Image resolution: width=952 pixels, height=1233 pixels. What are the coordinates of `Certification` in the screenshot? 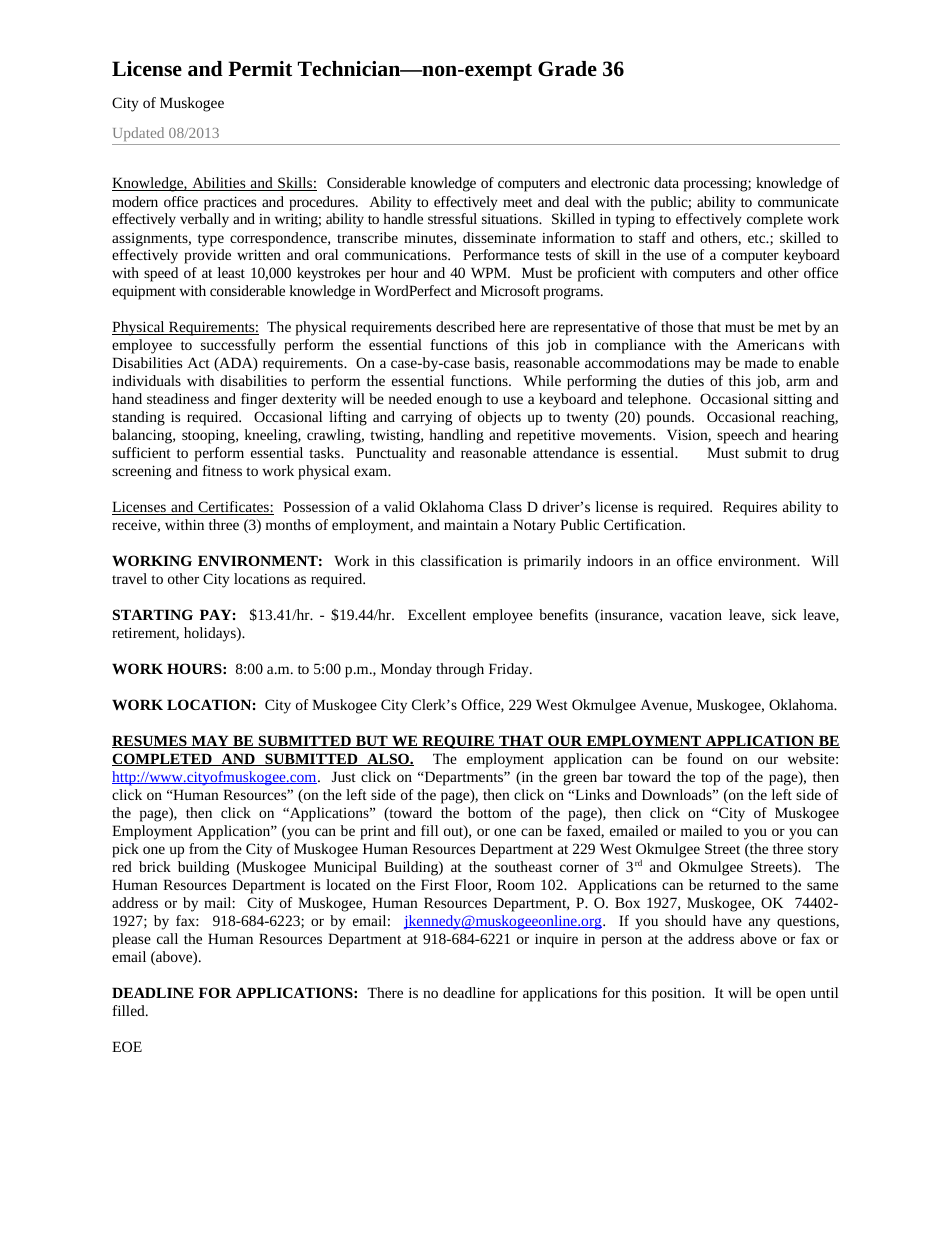 It's located at (644, 524).
